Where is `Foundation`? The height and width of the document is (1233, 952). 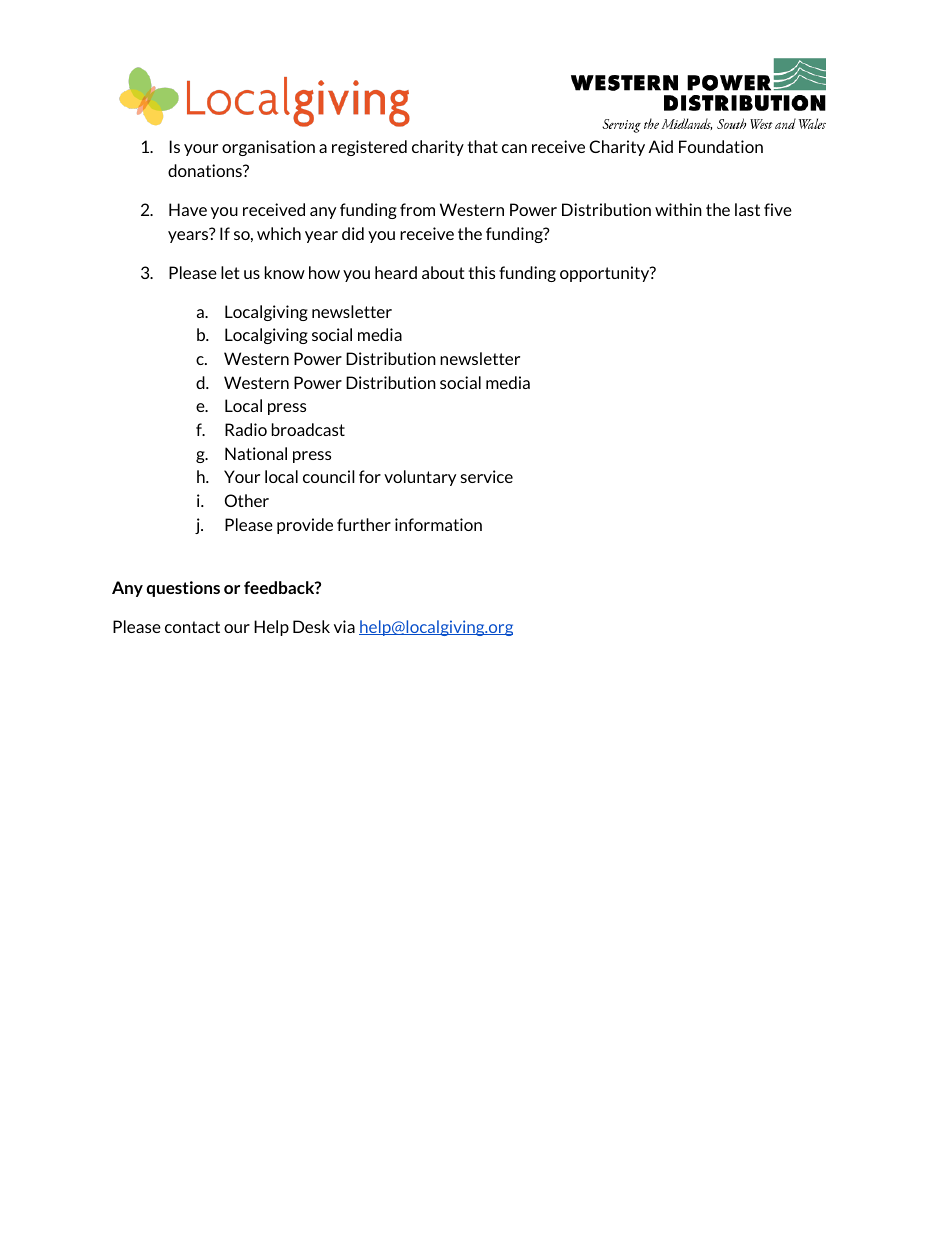
Foundation is located at coordinates (721, 146).
